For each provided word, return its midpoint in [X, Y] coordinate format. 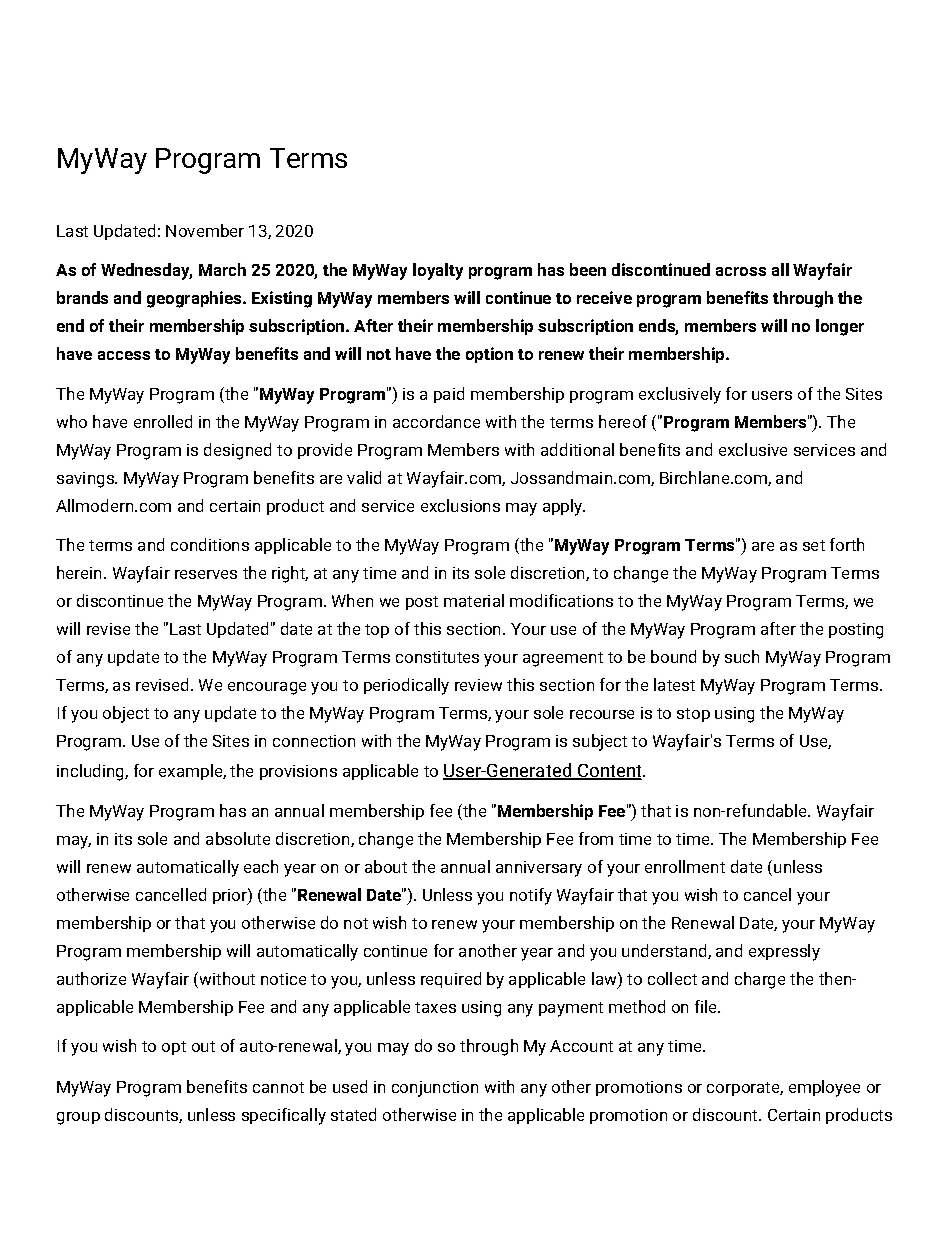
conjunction [435, 1089]
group [78, 1118]
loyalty [438, 271]
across [741, 271]
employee [824, 1088]
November [205, 230]
